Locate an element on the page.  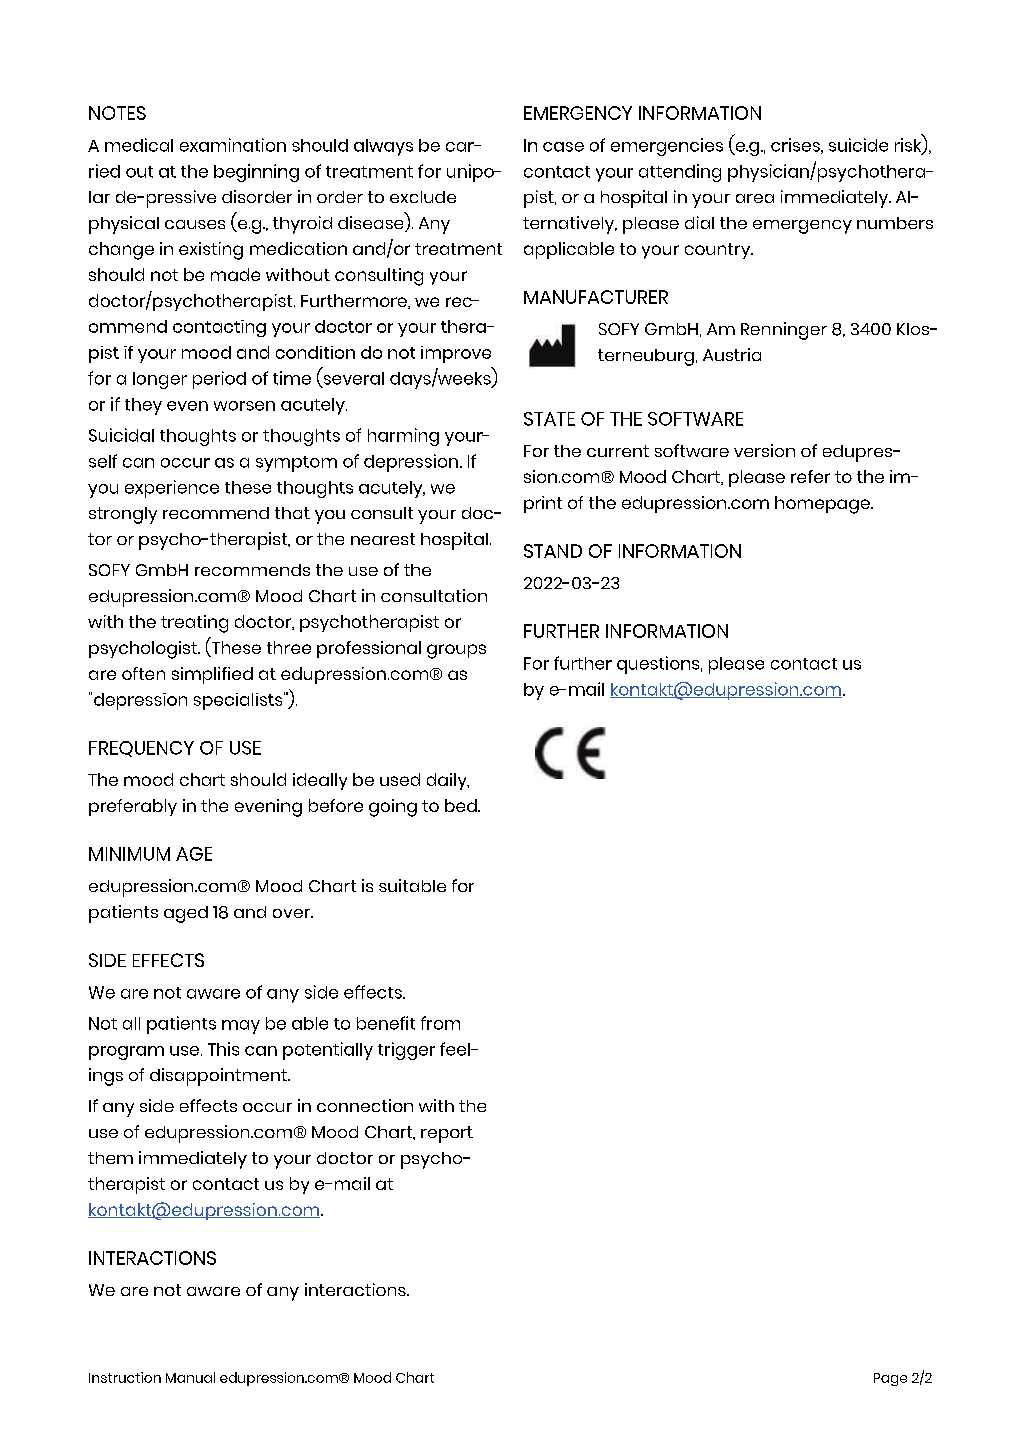
examination is located at coordinates (233, 145).
